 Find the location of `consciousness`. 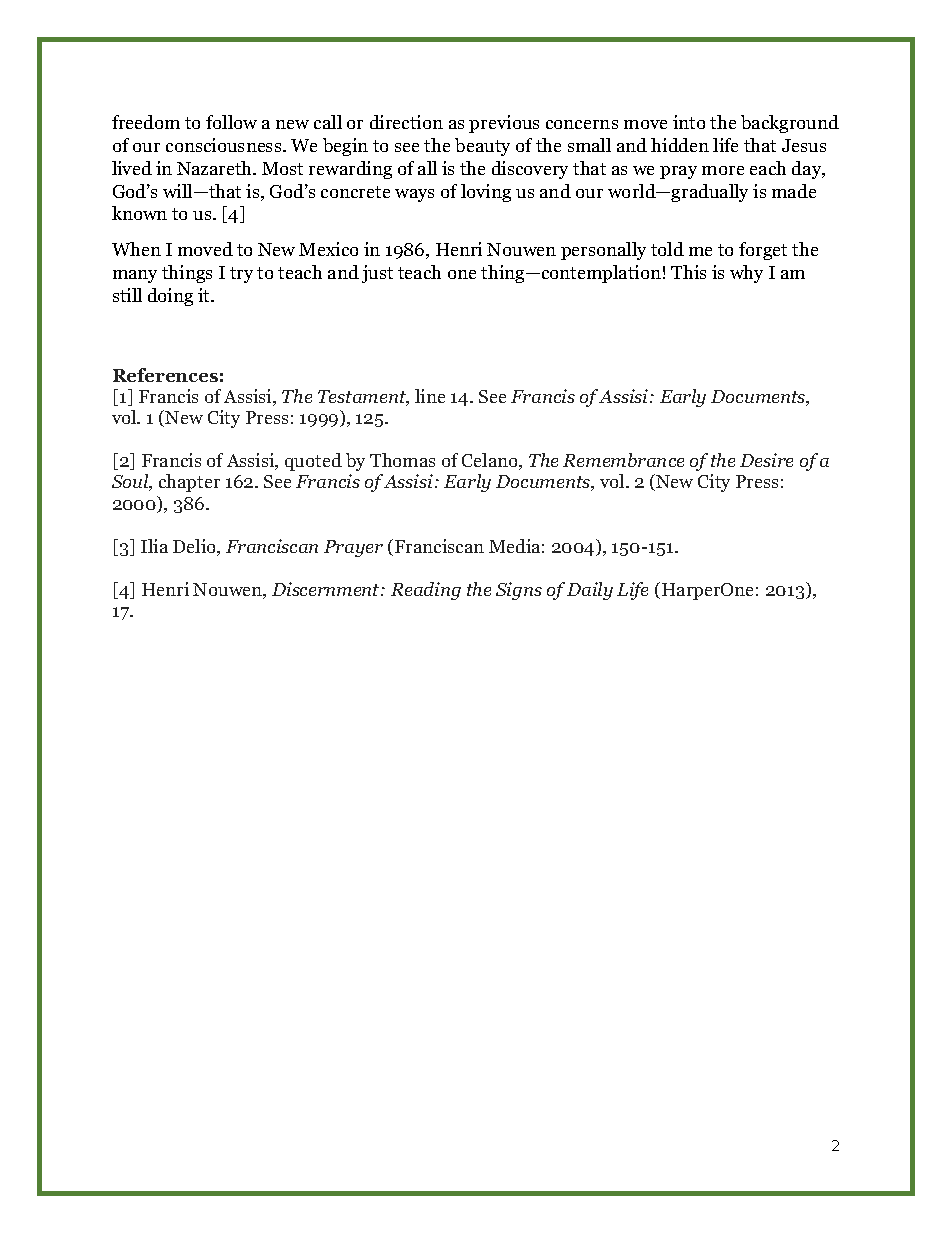

consciousness is located at coordinates (225, 145).
